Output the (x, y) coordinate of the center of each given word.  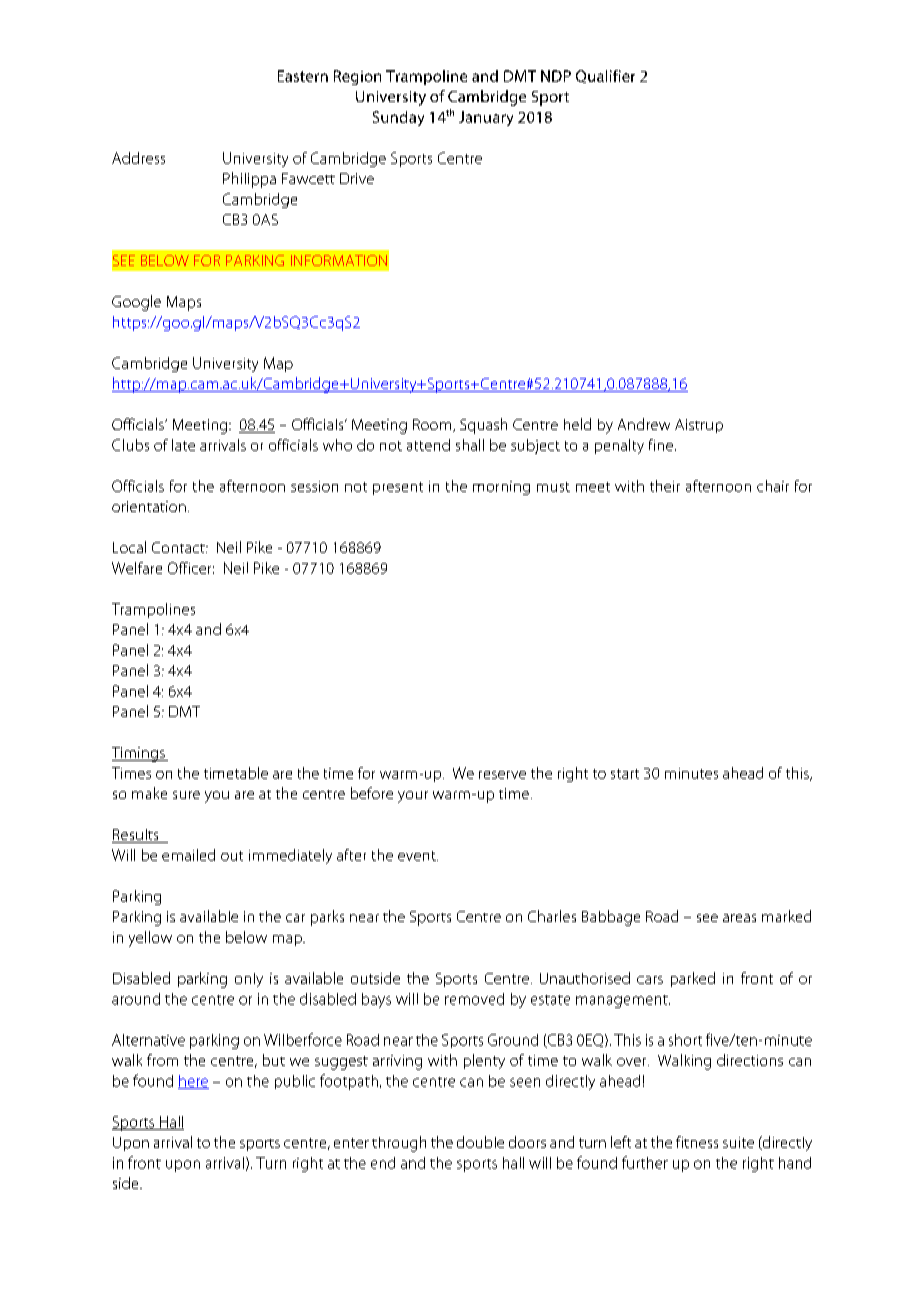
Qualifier (605, 76)
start (625, 774)
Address (138, 158)
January (486, 118)
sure (186, 795)
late (183, 445)
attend (428, 445)
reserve (502, 775)
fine (661, 445)
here (193, 1082)
